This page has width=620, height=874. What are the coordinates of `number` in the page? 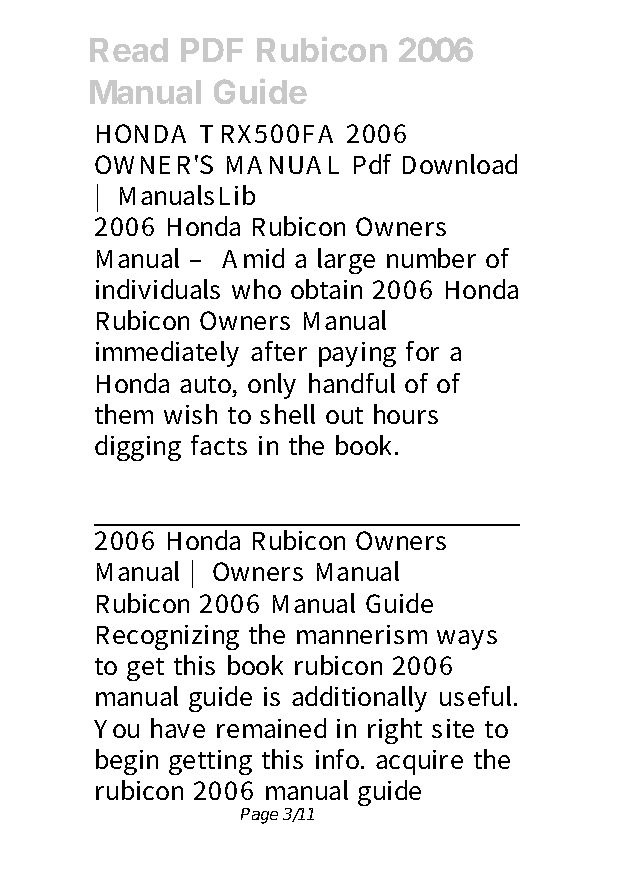 It's located at (431, 258).
